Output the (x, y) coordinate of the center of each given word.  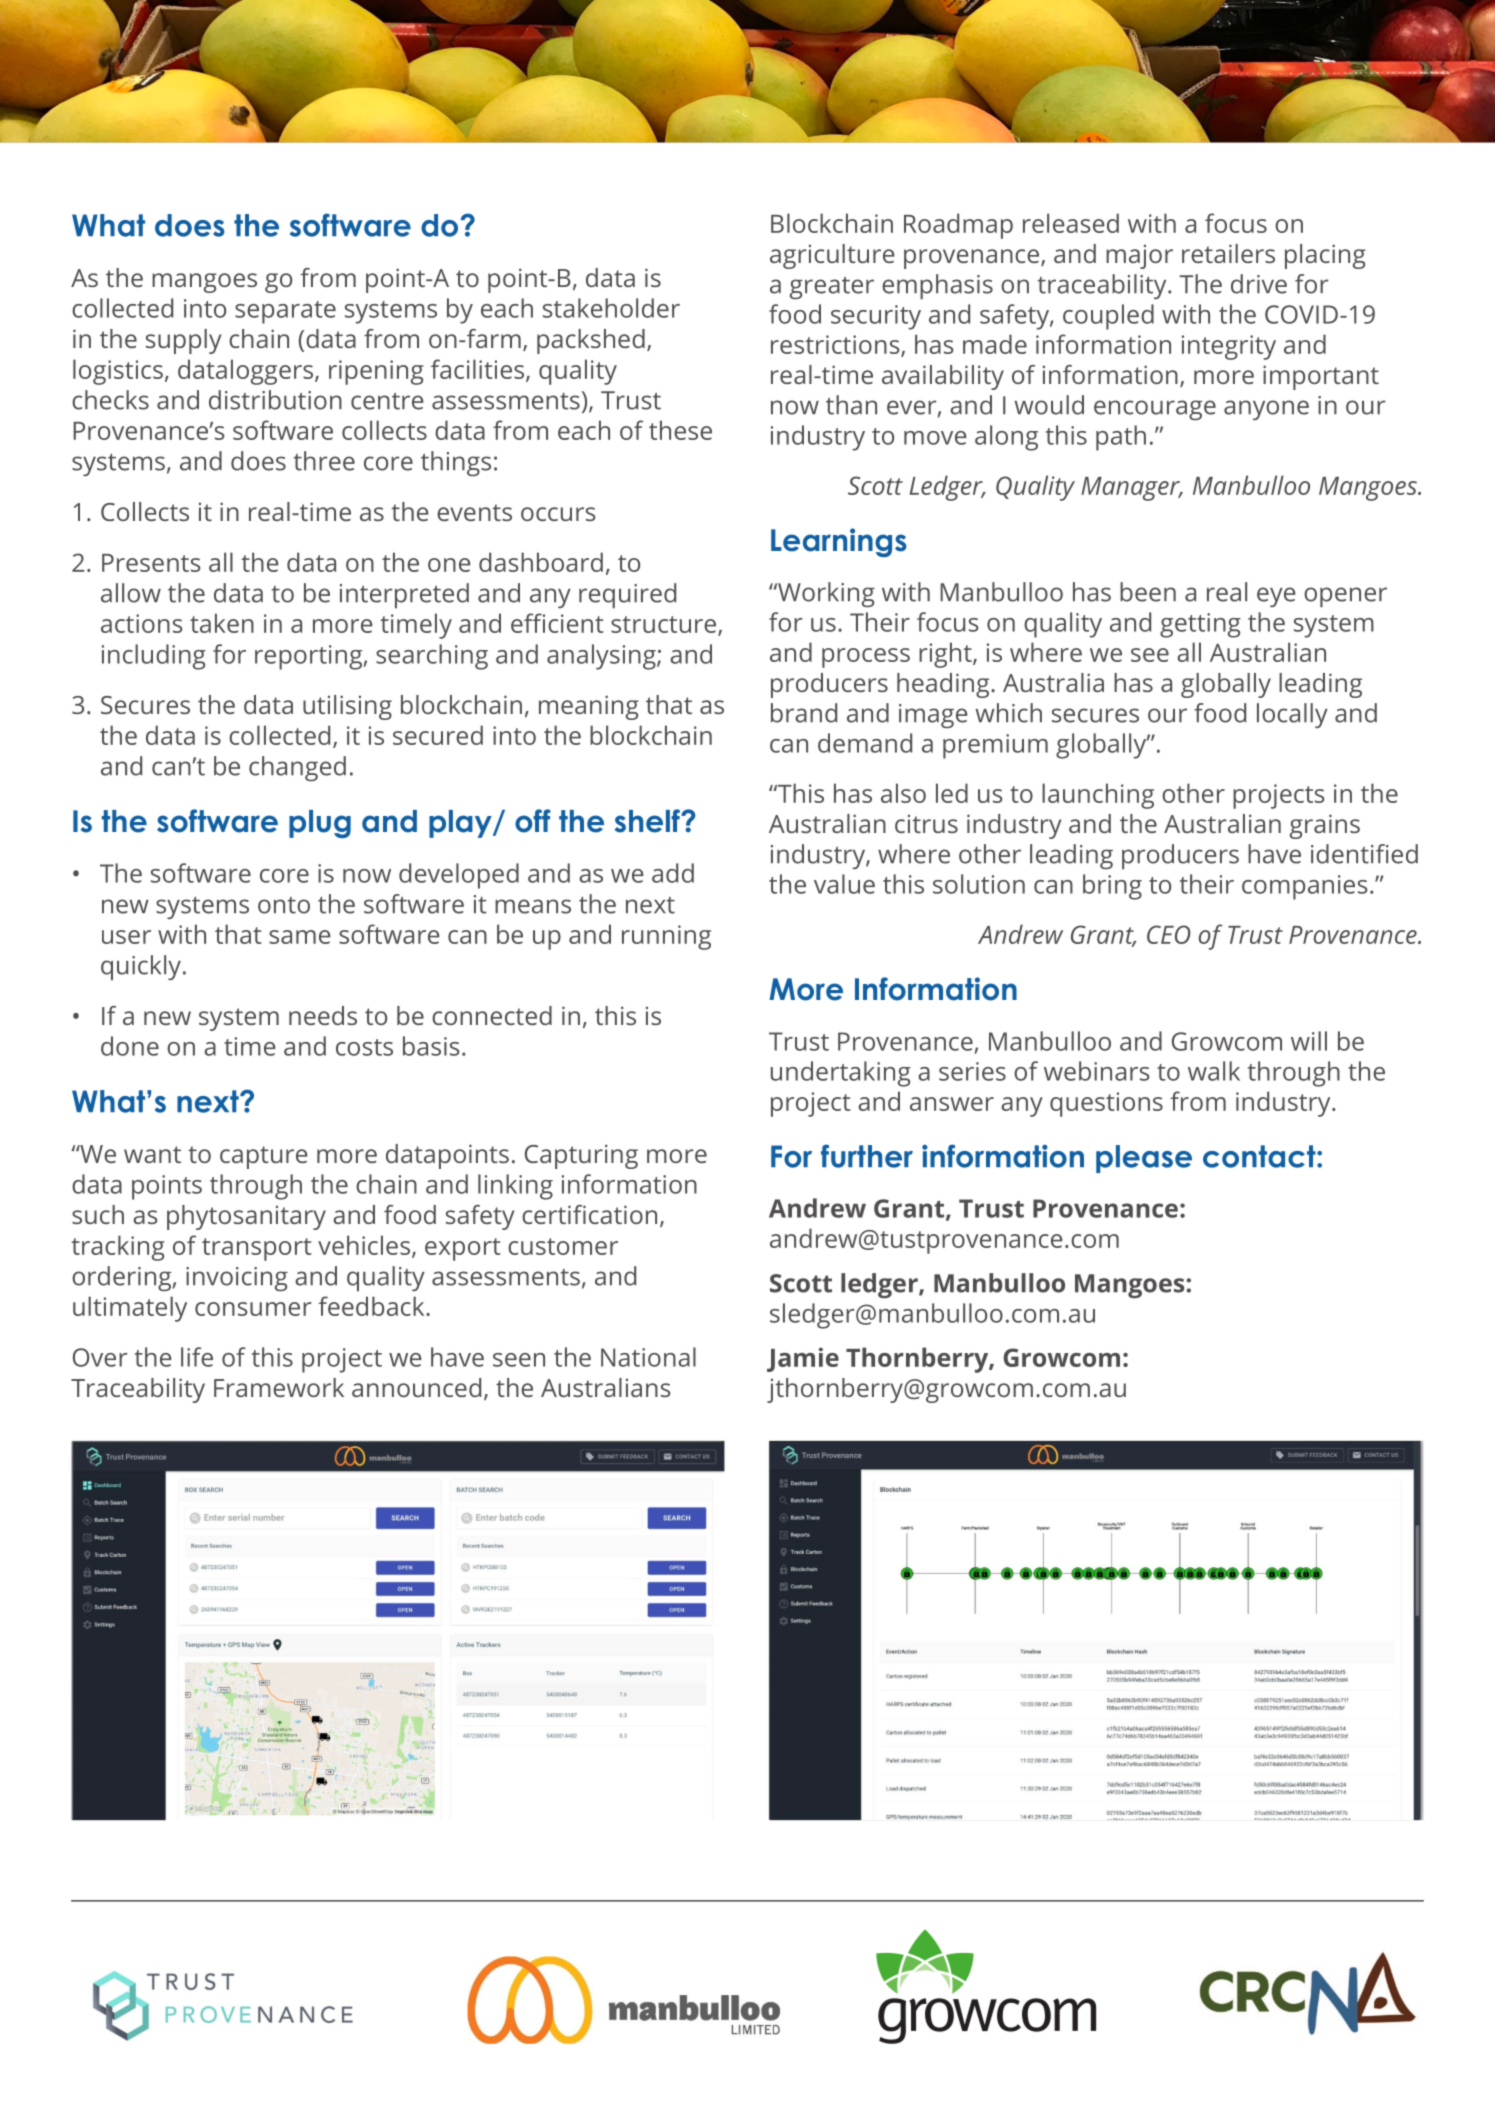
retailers (1228, 253)
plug (320, 824)
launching (1098, 796)
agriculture (832, 256)
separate (285, 312)
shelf (648, 821)
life (197, 1357)
